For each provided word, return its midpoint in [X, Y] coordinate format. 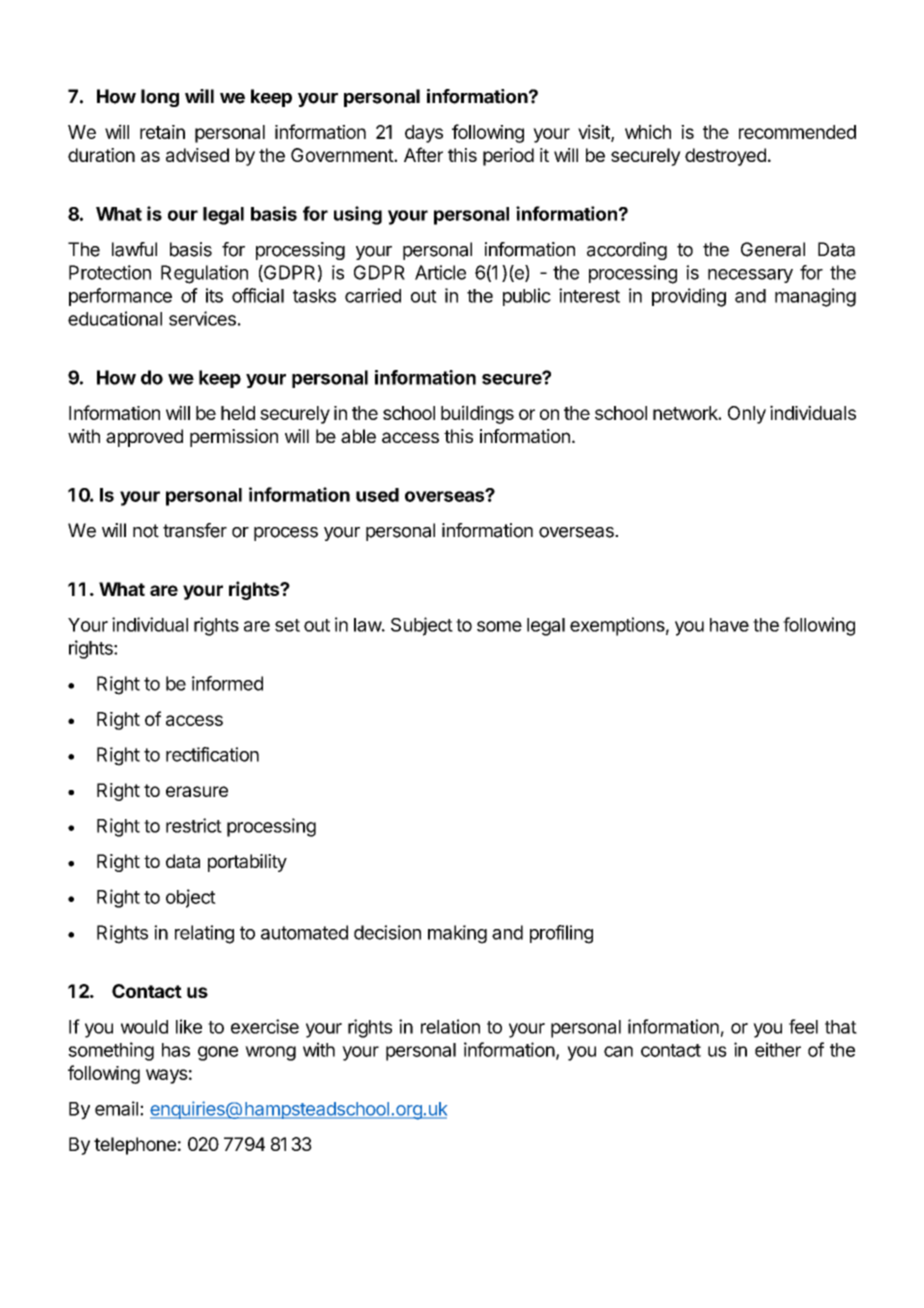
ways [167, 1076]
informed [227, 683]
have [729, 625]
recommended [797, 132]
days [424, 134]
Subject [422, 626]
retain [162, 132]
